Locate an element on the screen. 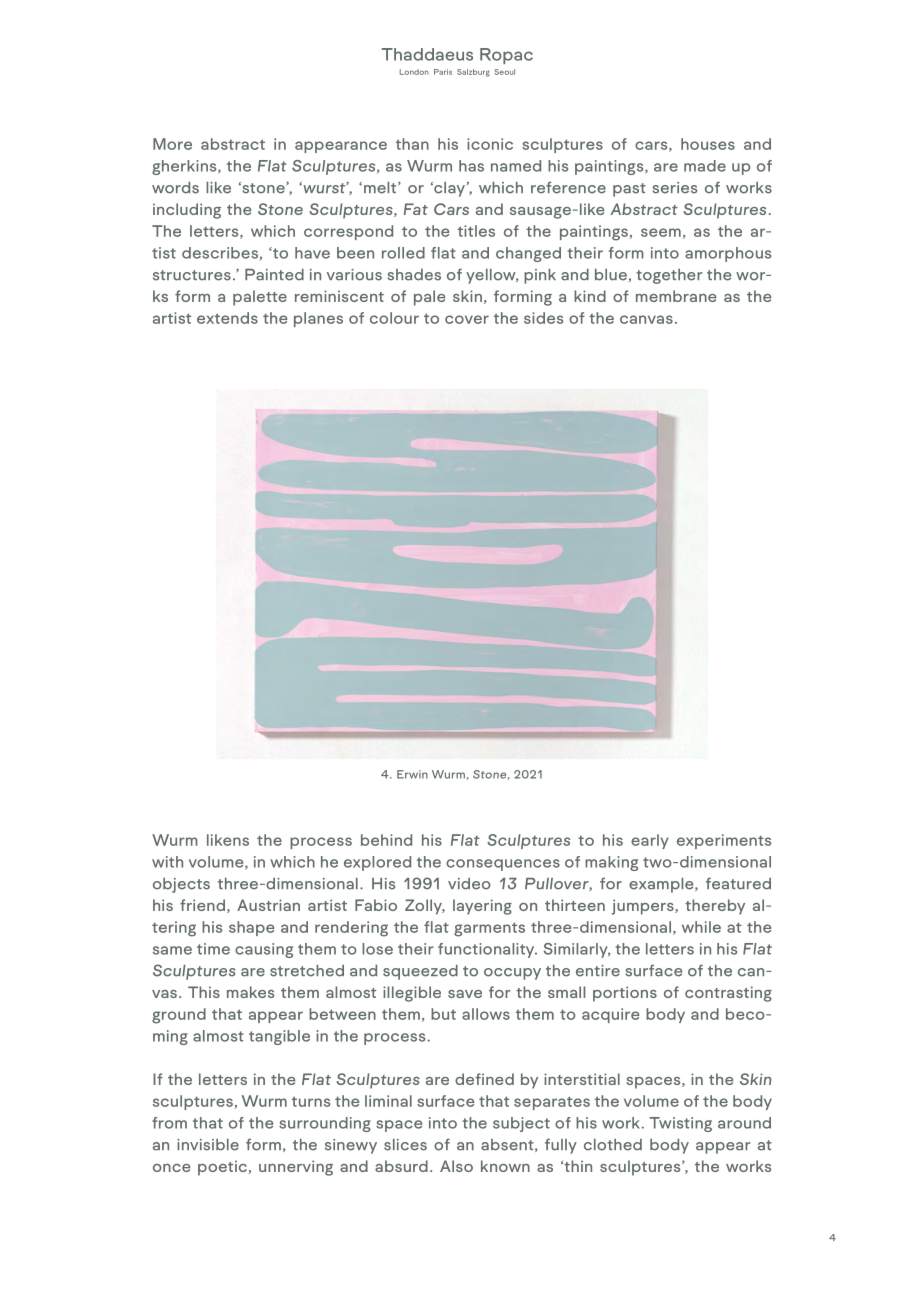 Image resolution: width=924 pixels, height=1308 pixels. early is located at coordinates (650, 841).
